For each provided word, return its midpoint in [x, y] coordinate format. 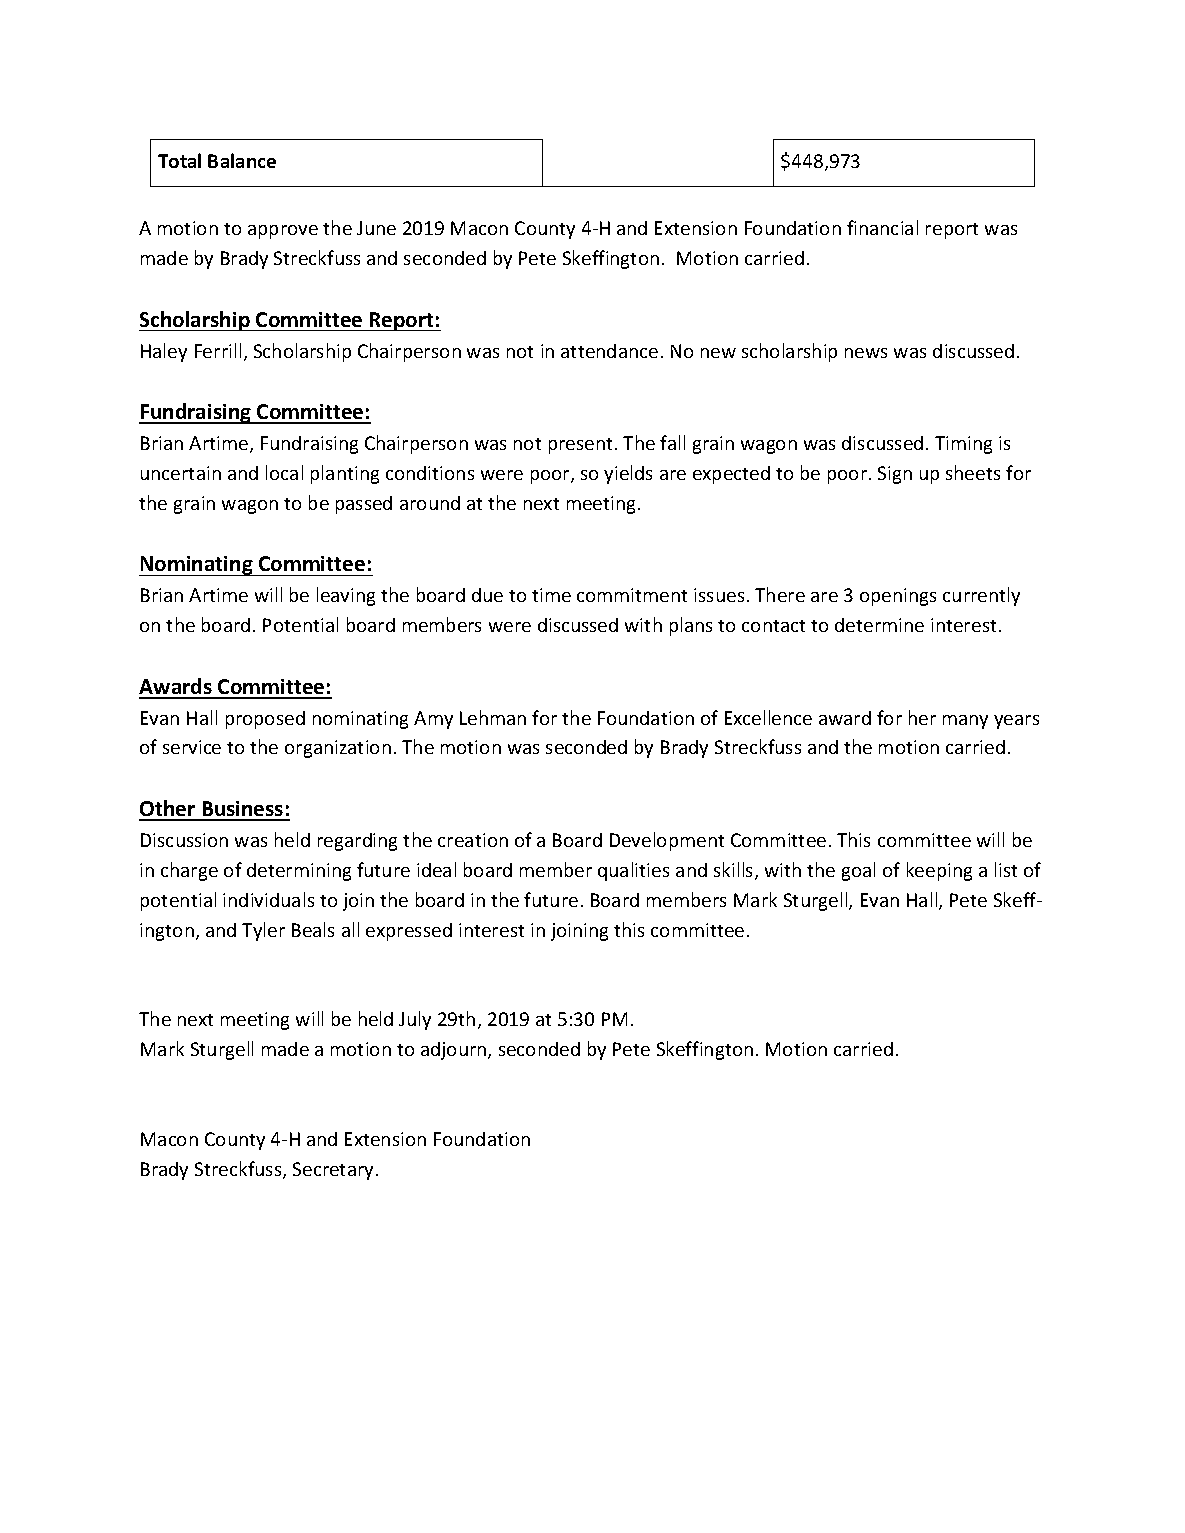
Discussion [184, 840]
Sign [895, 475]
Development [667, 841]
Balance [242, 160]
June [376, 228]
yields [628, 474]
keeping [939, 871]
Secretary [335, 1171]
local [284, 472]
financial [882, 227]
